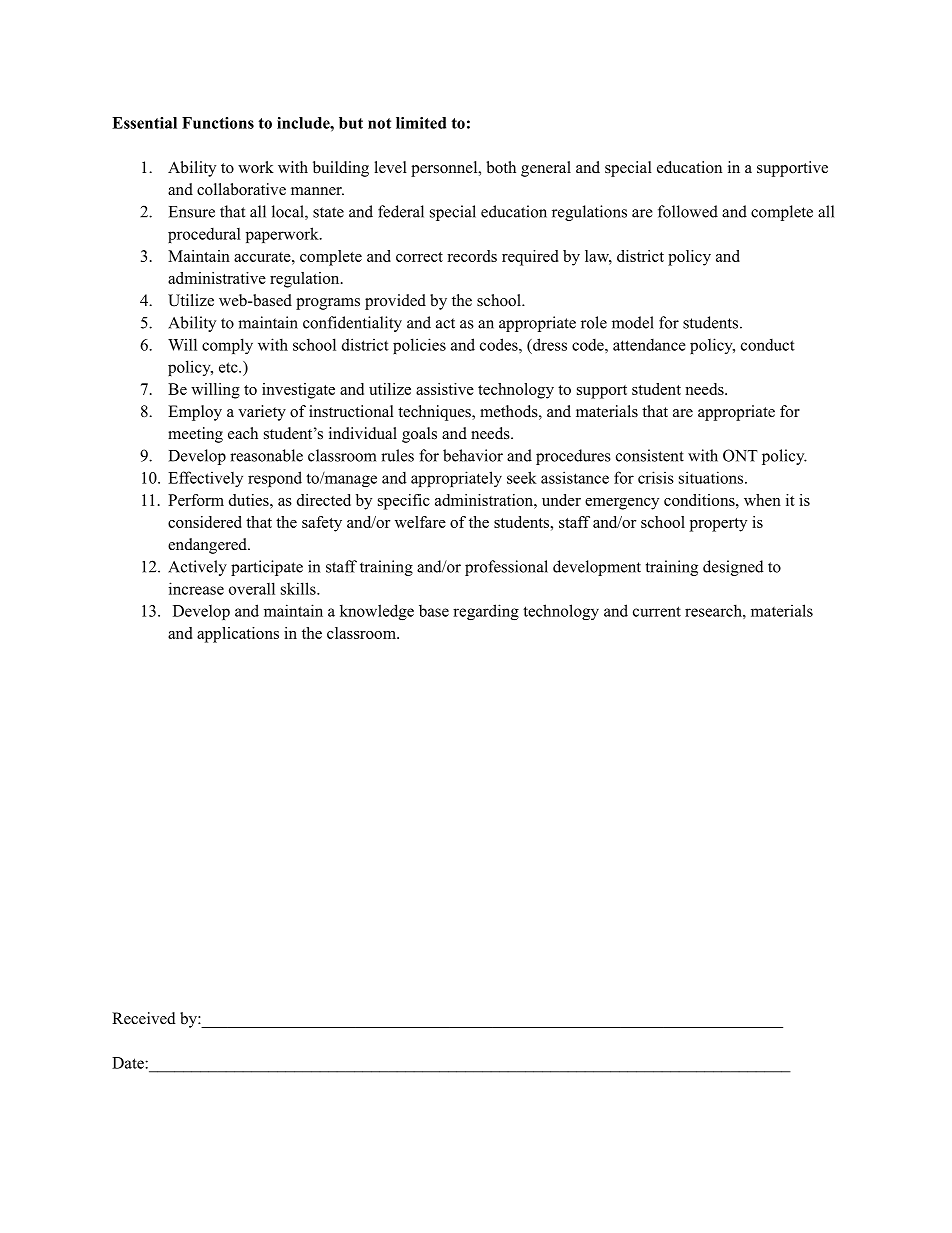 The width and height of the screenshot is (952, 1233). Describe the element at coordinates (445, 169) in the screenshot. I see `personnel` at that location.
